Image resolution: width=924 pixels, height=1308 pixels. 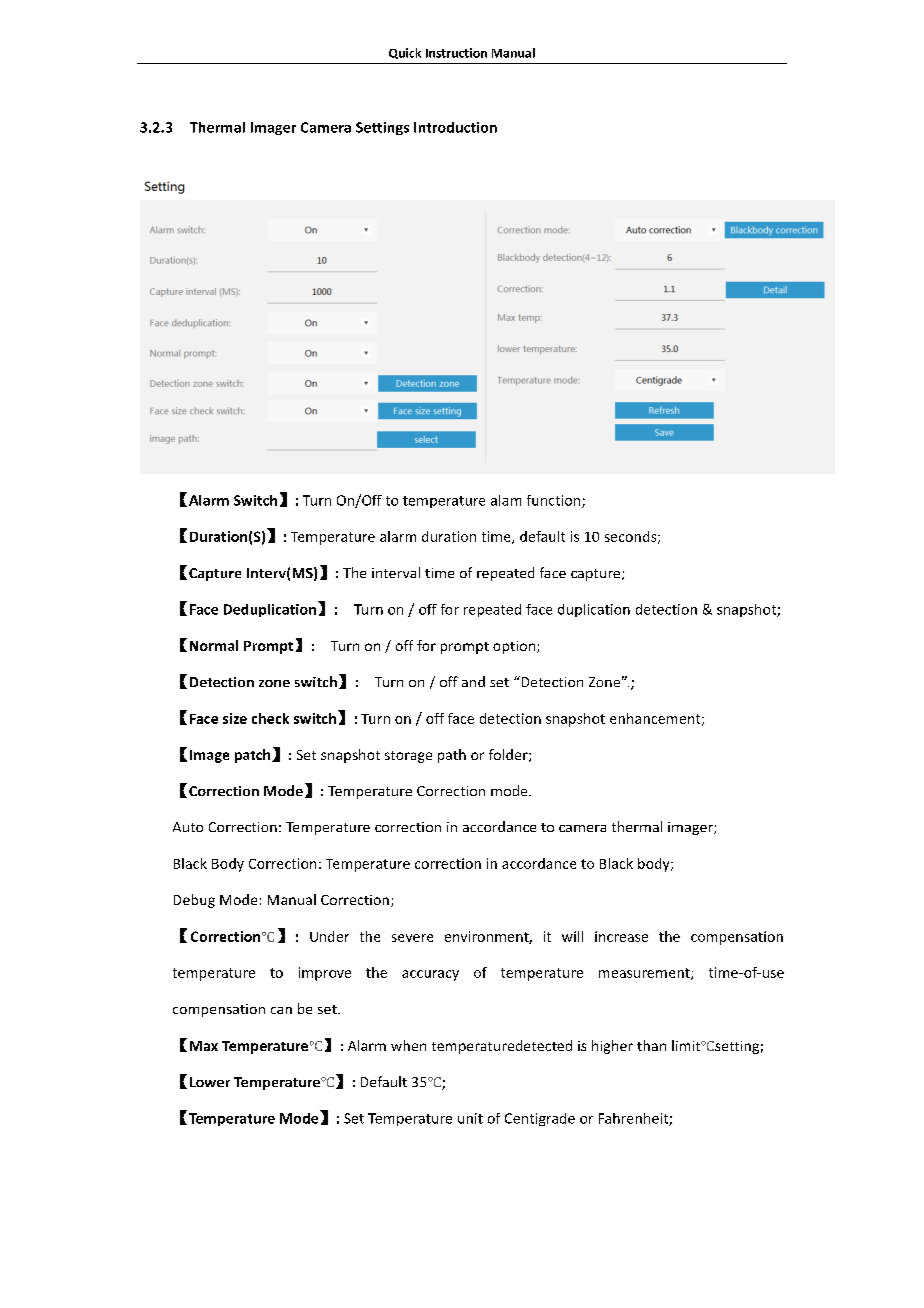 What do you see at coordinates (515, 647) in the screenshot?
I see `option` at bounding box center [515, 647].
